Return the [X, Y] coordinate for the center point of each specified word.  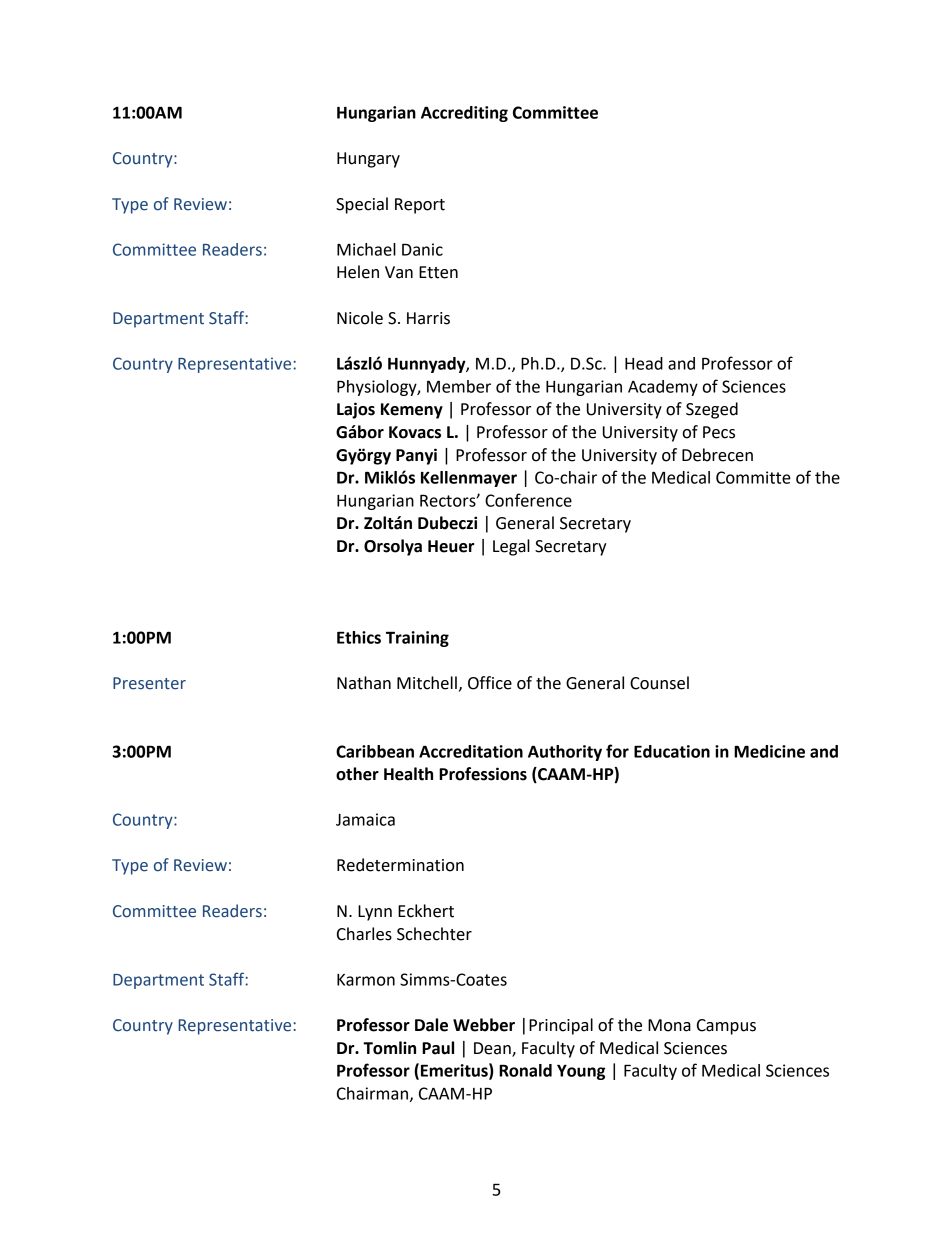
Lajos [356, 410]
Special [362, 205]
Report [420, 206]
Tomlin [389, 1048]
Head [644, 363]
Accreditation [471, 751]
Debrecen [717, 455]
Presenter [149, 683]
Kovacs [415, 432]
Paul [438, 1048]
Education [672, 751]
